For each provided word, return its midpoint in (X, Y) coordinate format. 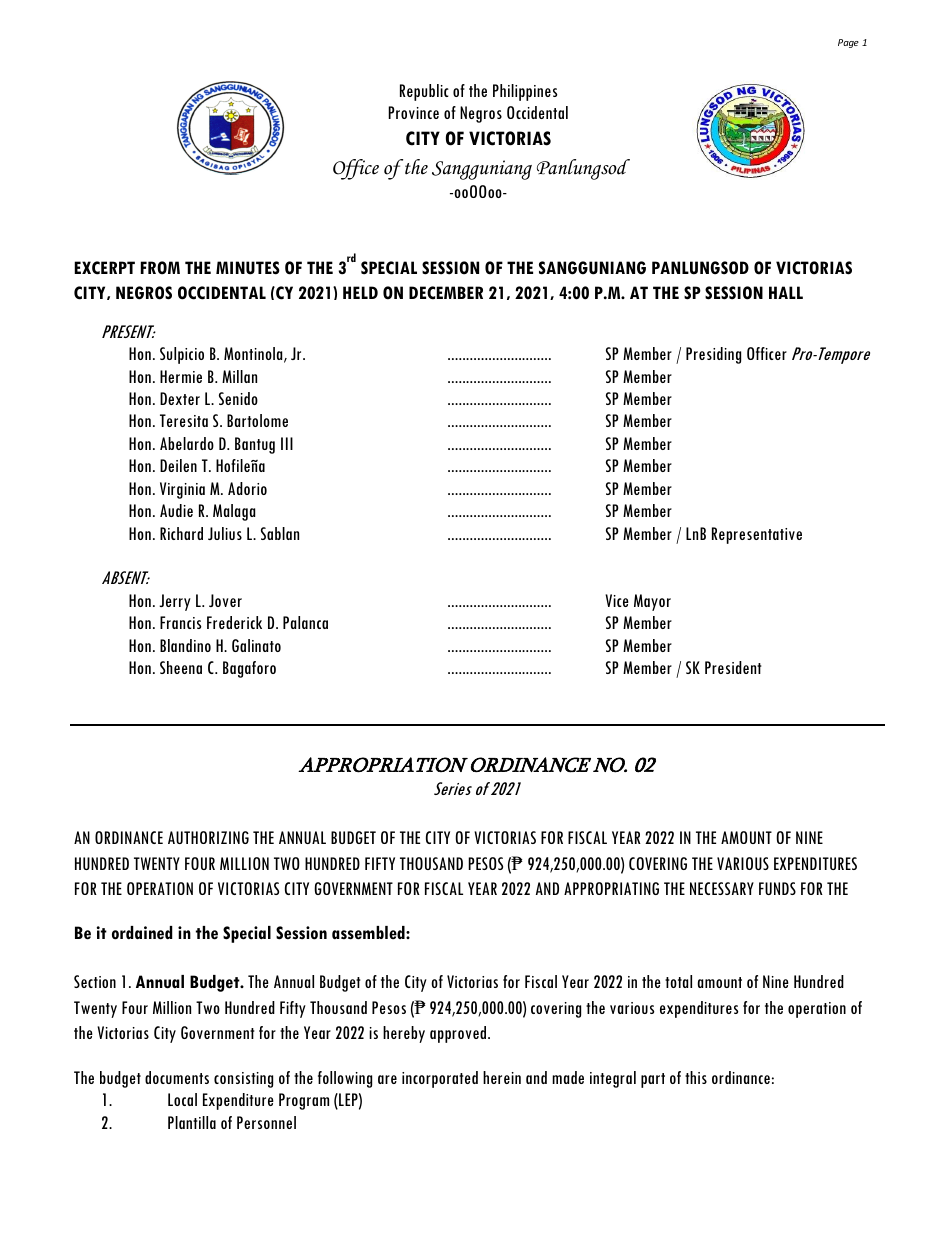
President (733, 667)
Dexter (180, 398)
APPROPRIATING (611, 888)
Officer (767, 353)
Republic (424, 92)
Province (413, 112)
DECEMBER (446, 293)
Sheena (181, 667)
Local (182, 1099)
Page (848, 43)
